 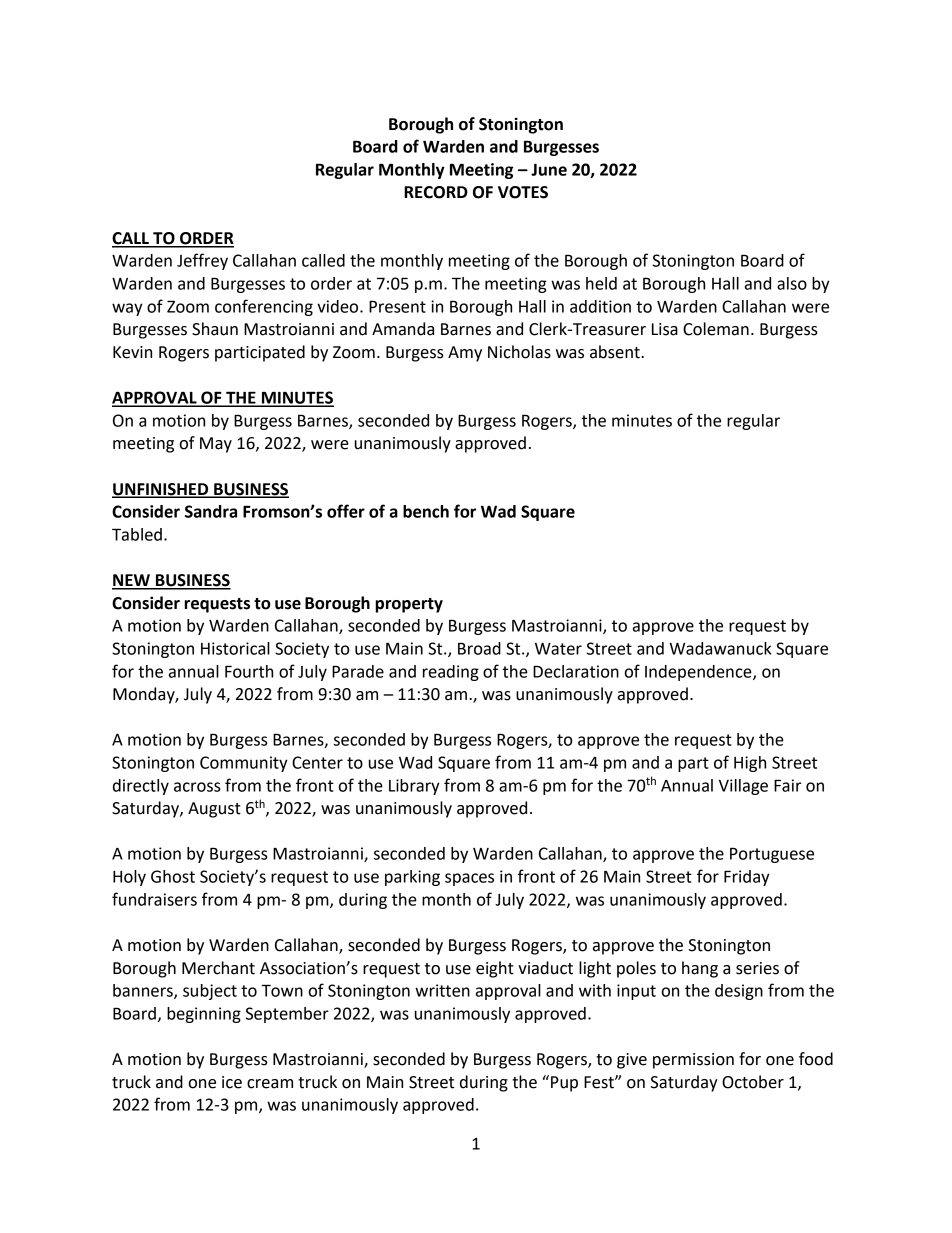 I want to click on Pup, so click(x=564, y=1084).
